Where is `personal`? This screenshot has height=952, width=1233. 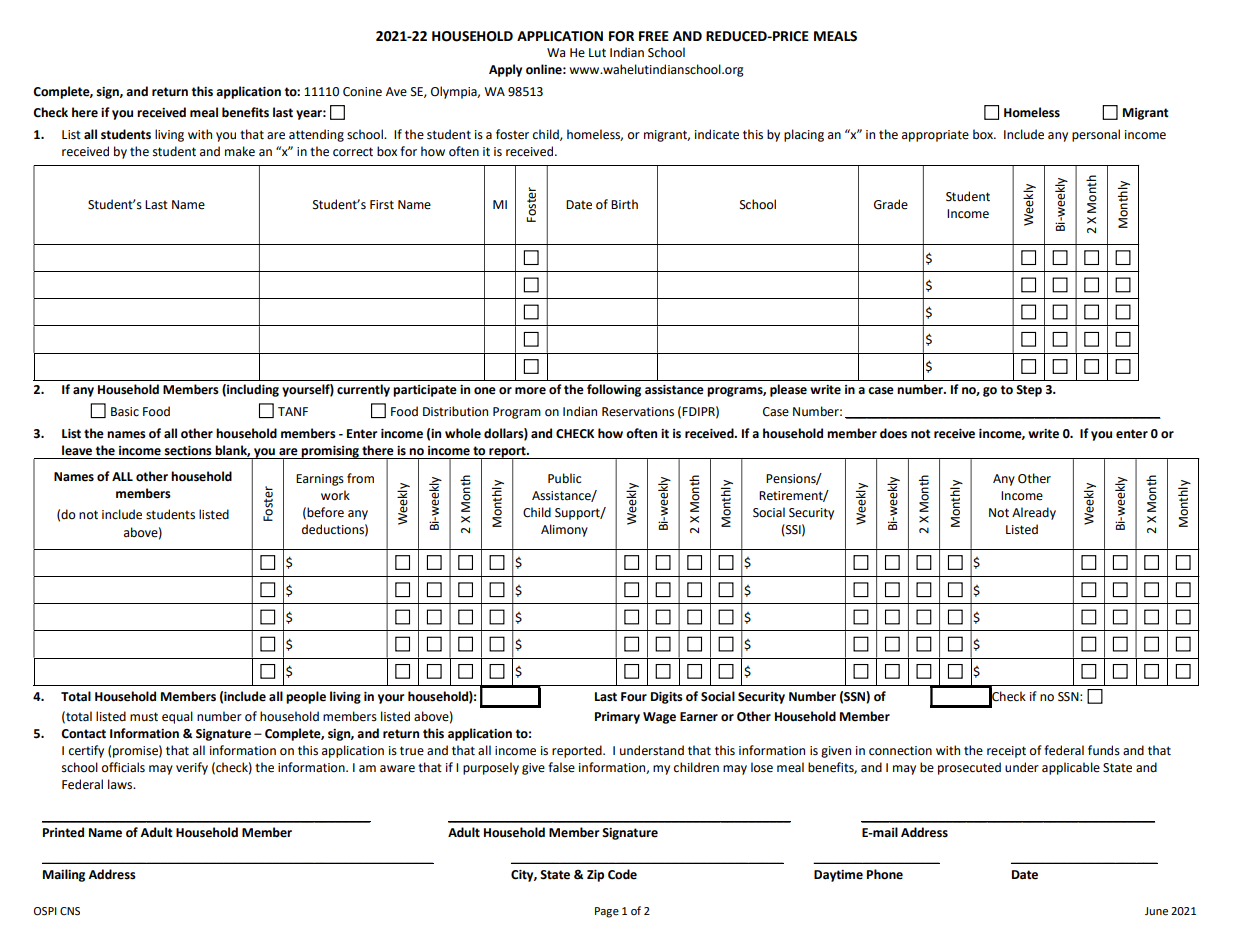 personal is located at coordinates (1096, 135).
